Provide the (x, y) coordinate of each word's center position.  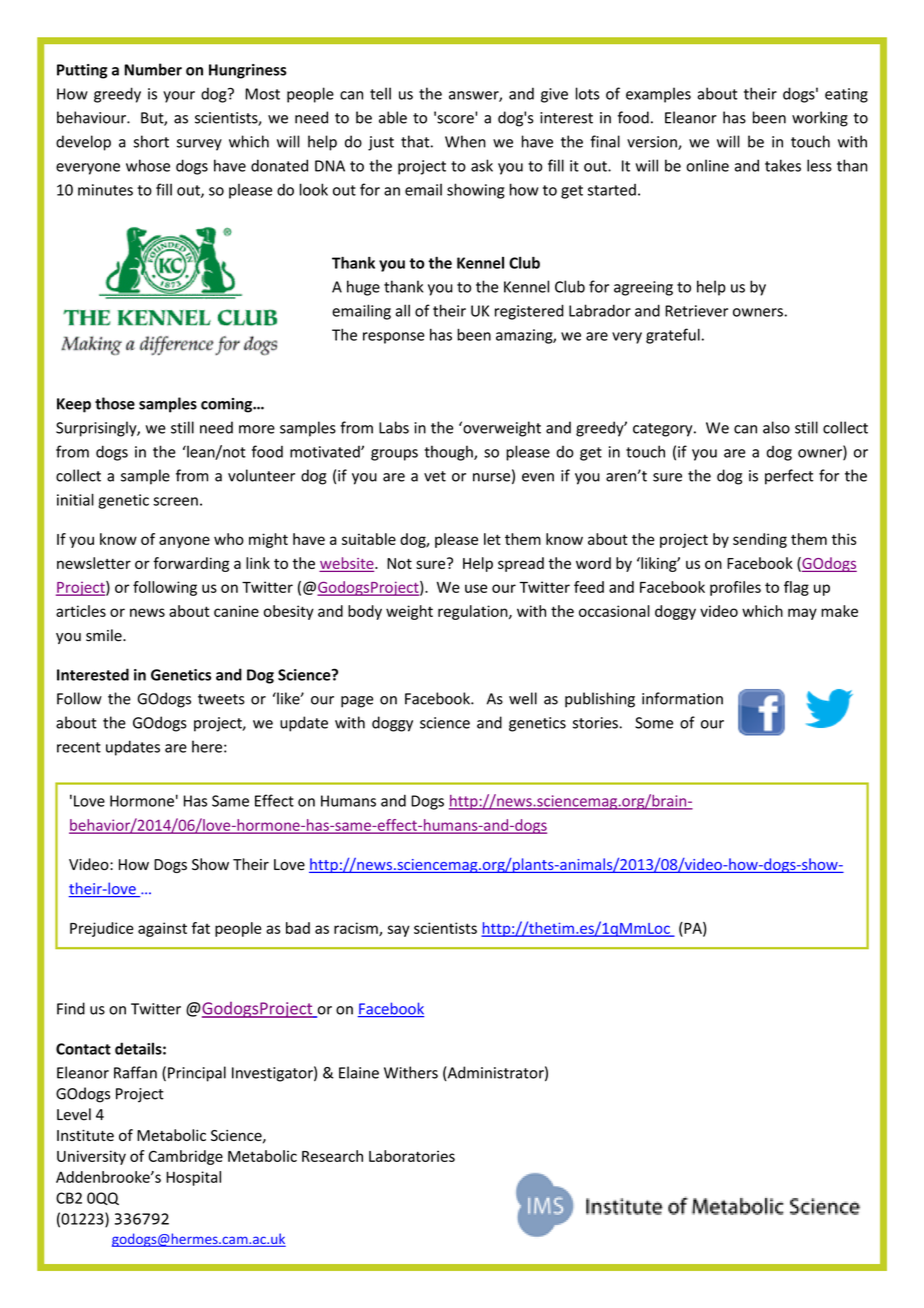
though (449, 453)
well (523, 698)
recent (79, 747)
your (179, 97)
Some (654, 723)
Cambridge (185, 1157)
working (820, 119)
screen (175, 501)
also (776, 427)
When (465, 141)
